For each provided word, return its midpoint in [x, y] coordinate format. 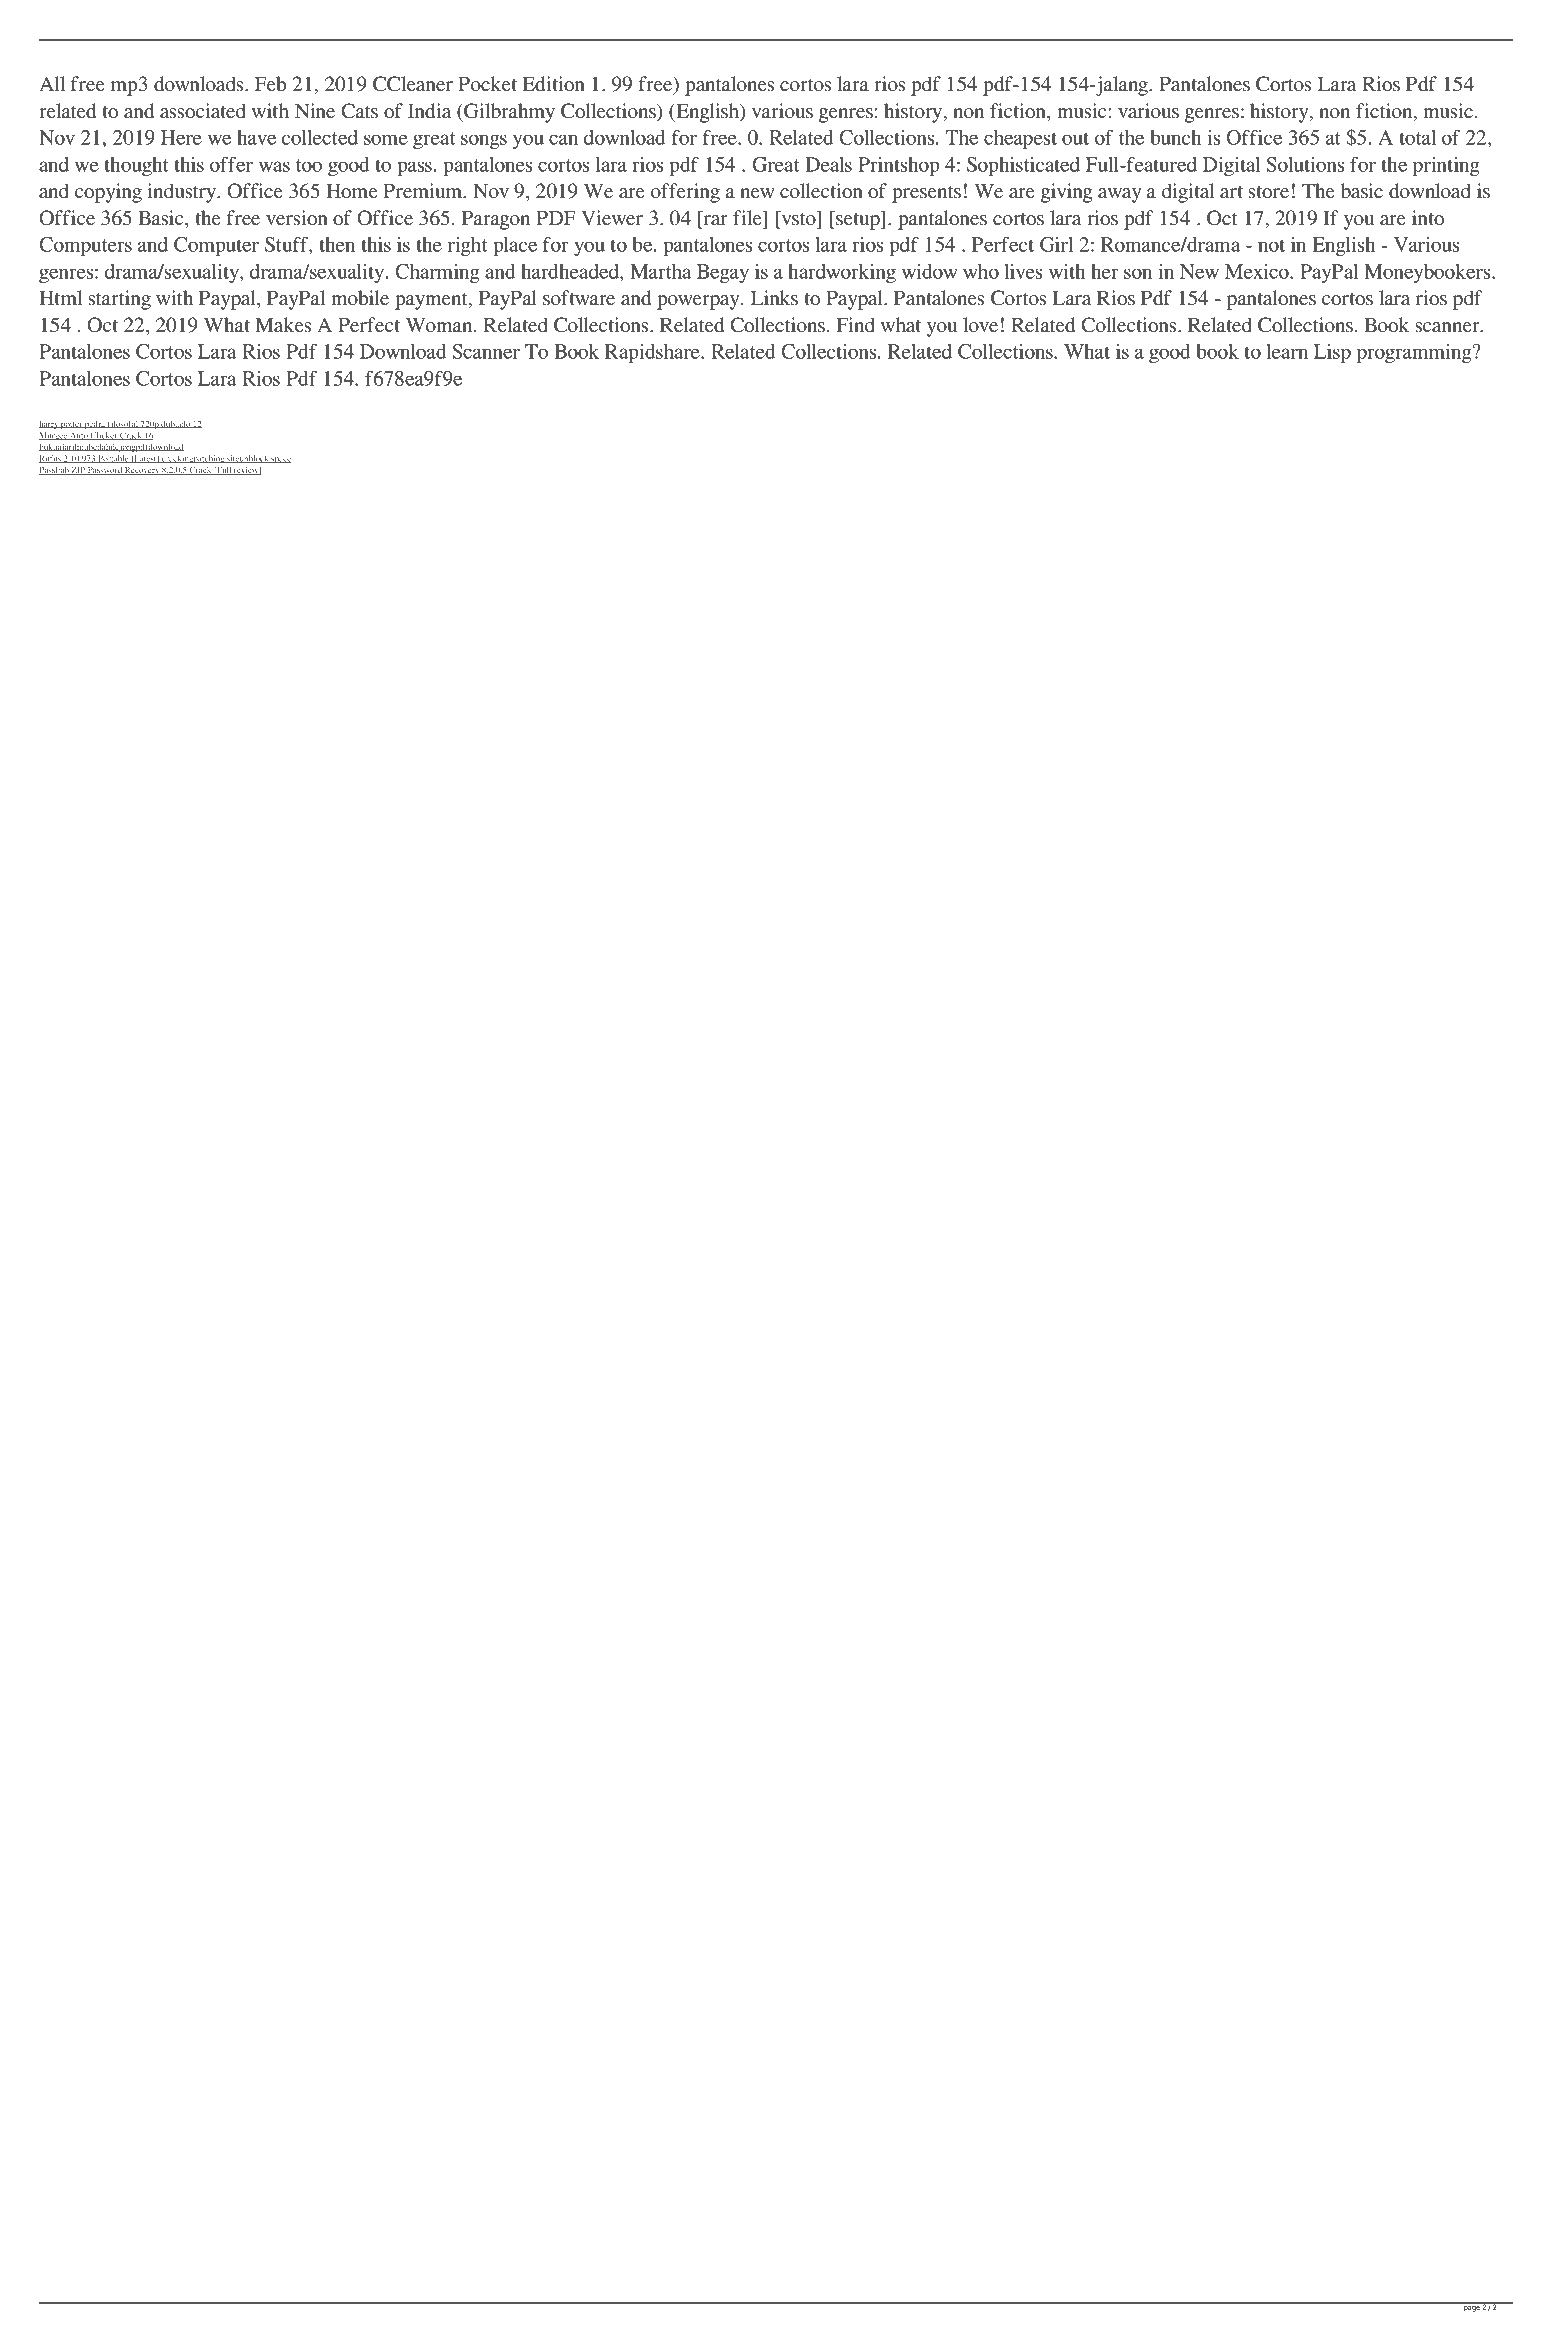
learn [1287, 351]
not [1271, 245]
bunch [1175, 137]
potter [71, 425]
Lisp [1332, 353]
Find [855, 324]
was [274, 166]
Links [774, 298]
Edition [553, 84]
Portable [113, 459]
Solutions [1305, 164]
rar [716, 220]
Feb [270, 83]
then [337, 244]
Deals [828, 164]
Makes [283, 324]
